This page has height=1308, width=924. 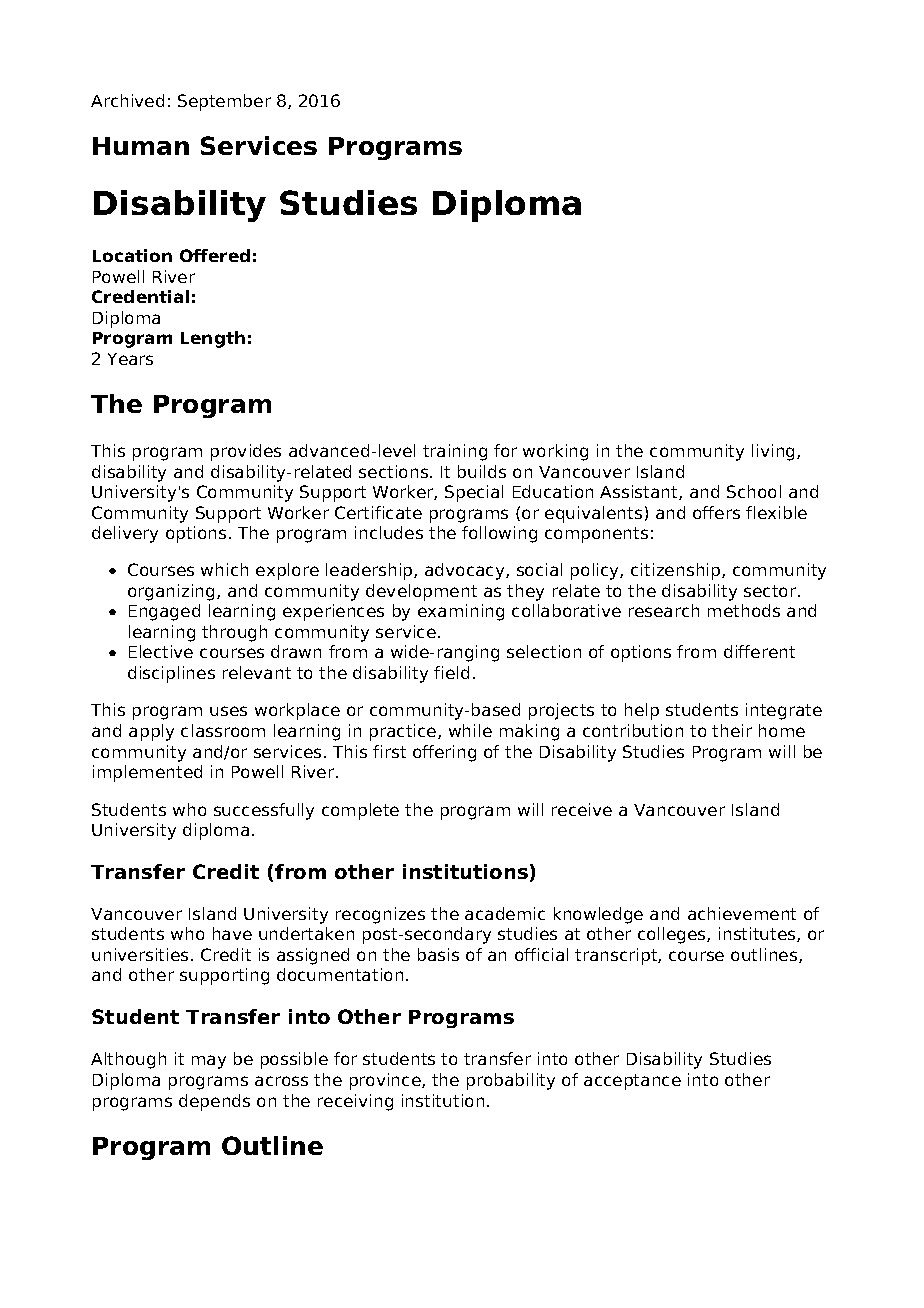 What do you see at coordinates (444, 753) in the page?
I see `offering` at bounding box center [444, 753].
